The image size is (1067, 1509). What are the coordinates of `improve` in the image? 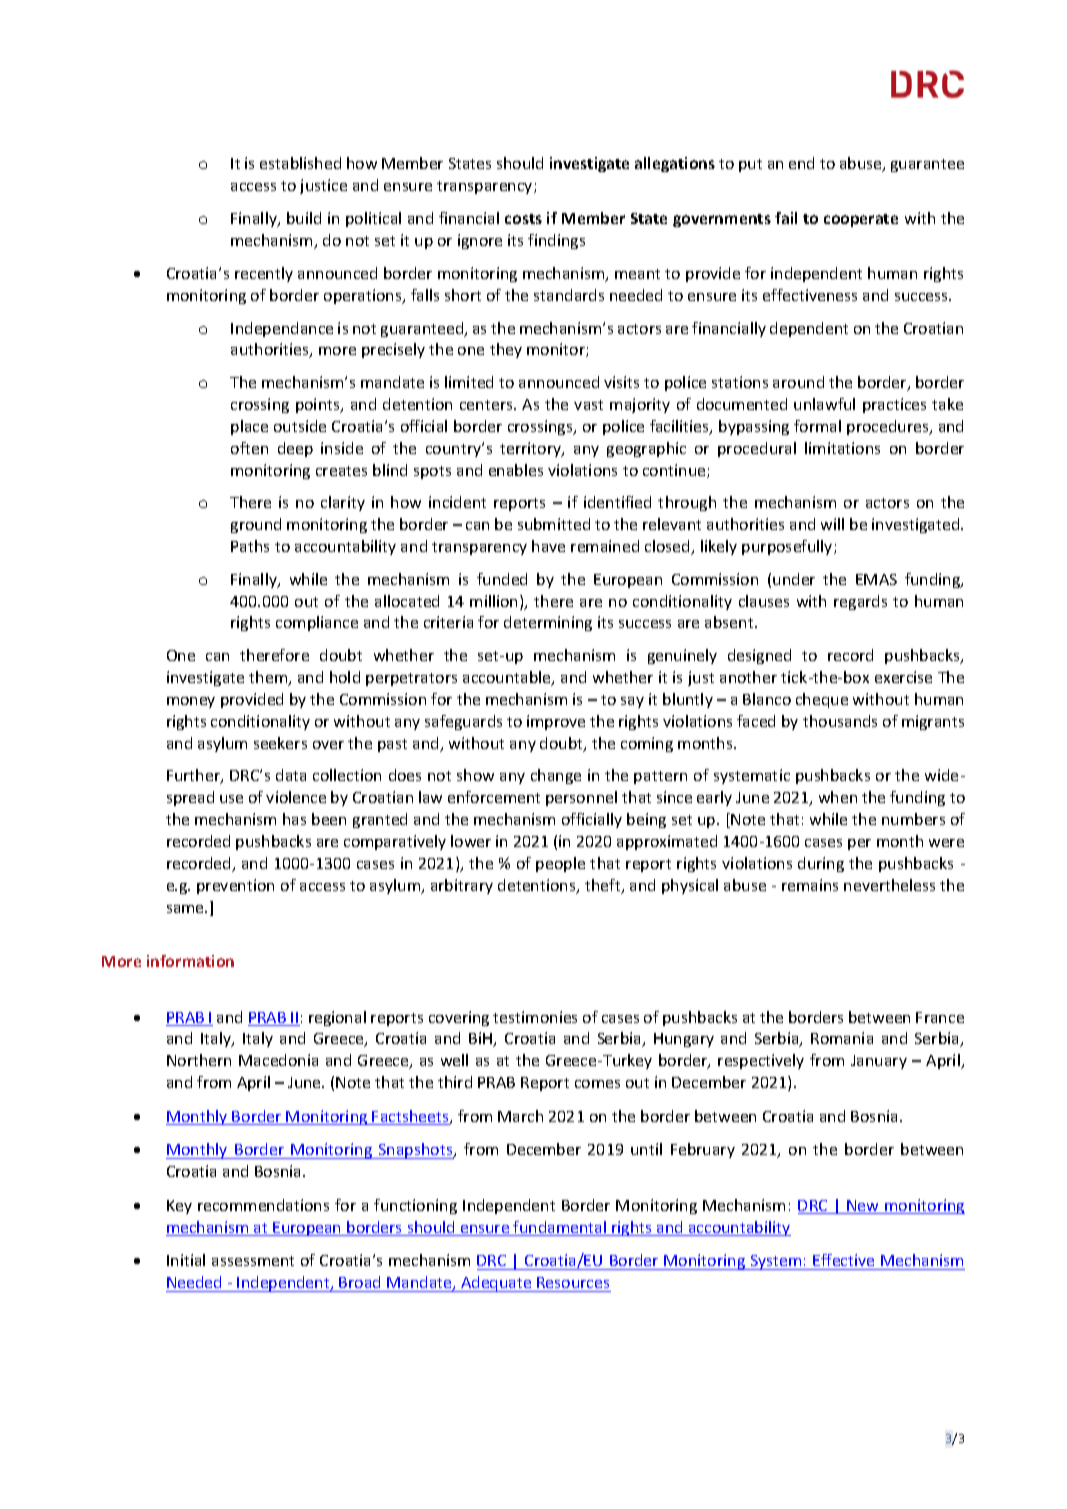 It's located at (556, 722).
